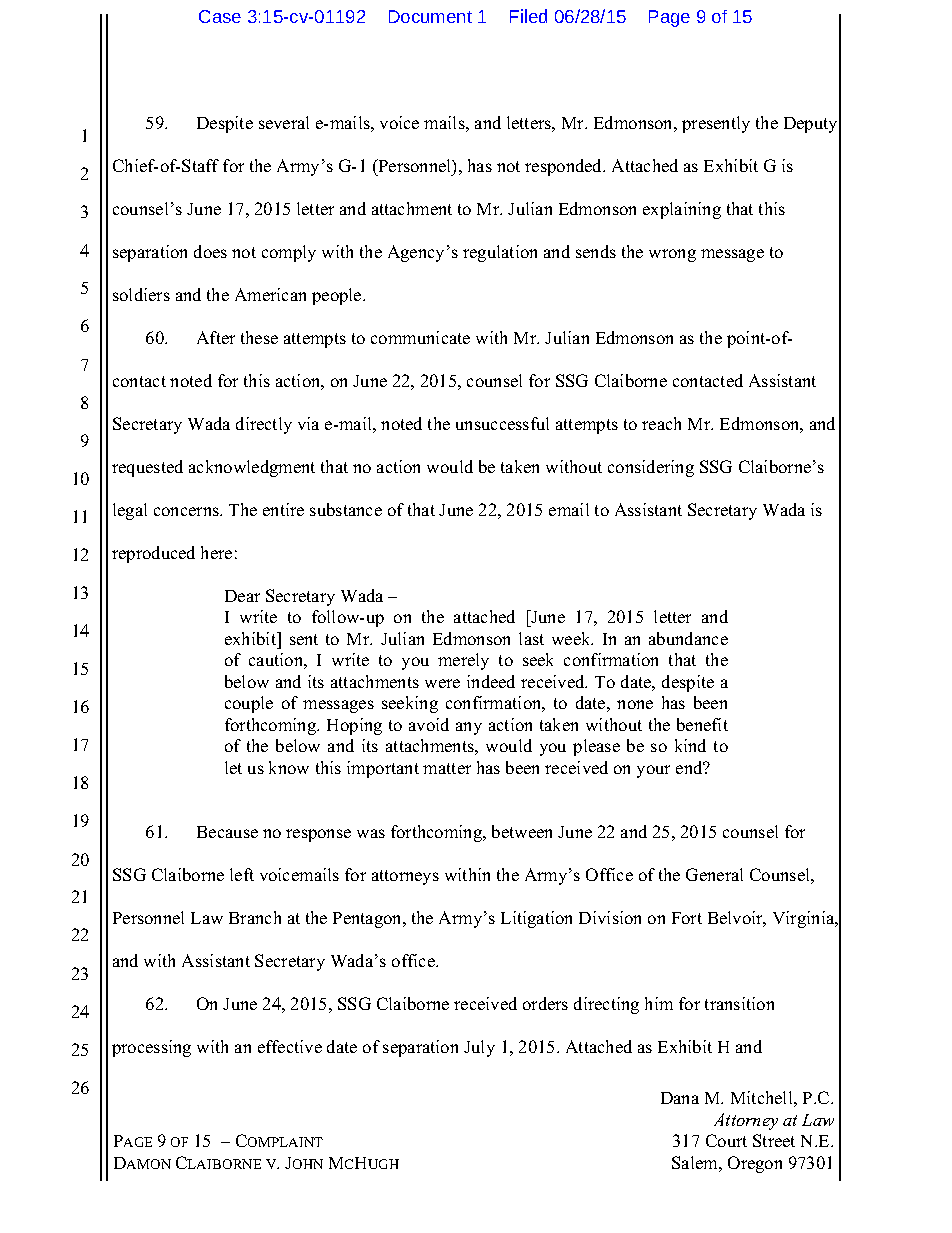 This image has width=952, height=1233. What do you see at coordinates (714, 874) in the image?
I see `General` at bounding box center [714, 874].
